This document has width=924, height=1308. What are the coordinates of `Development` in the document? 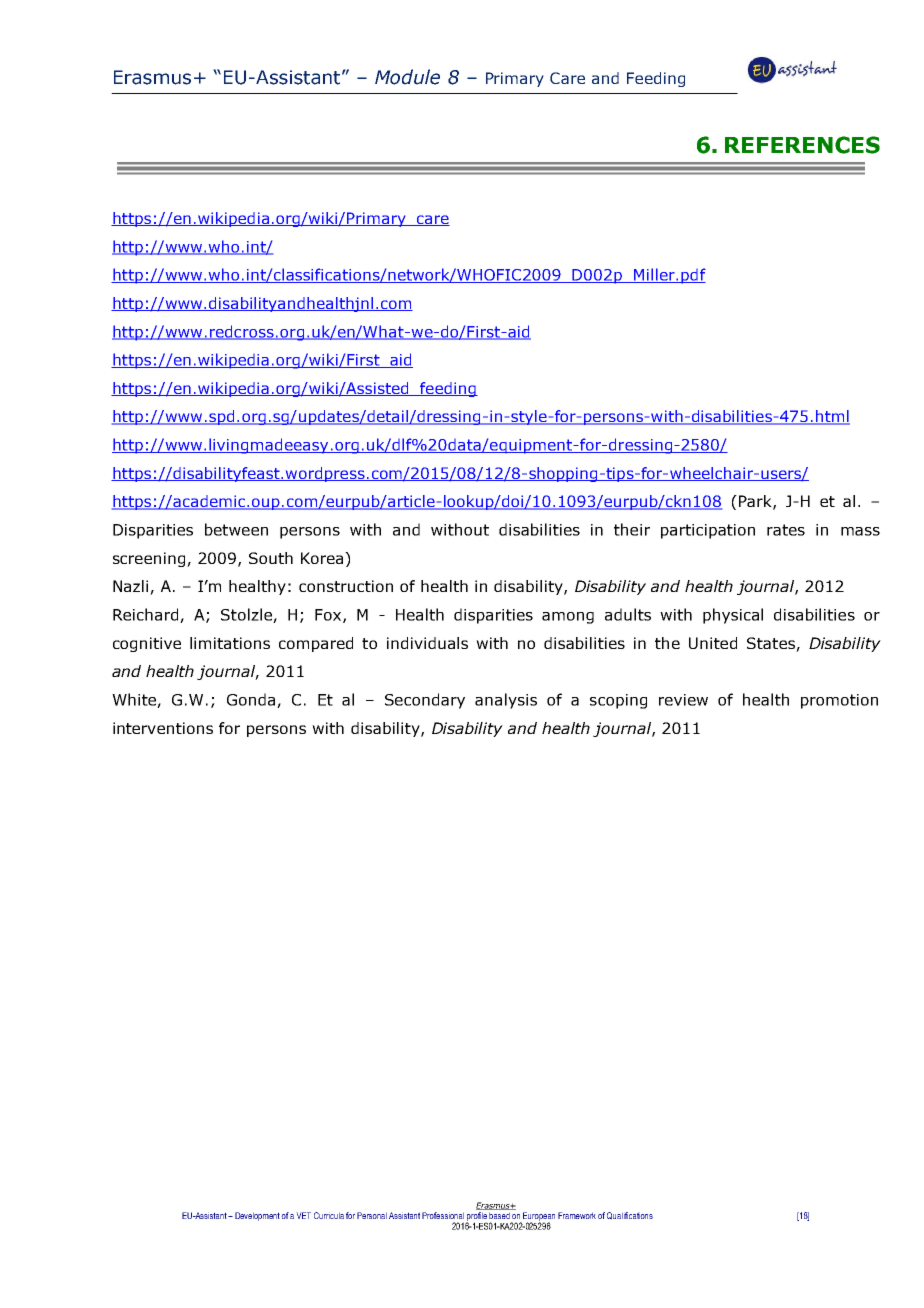 It's located at (258, 1216).
